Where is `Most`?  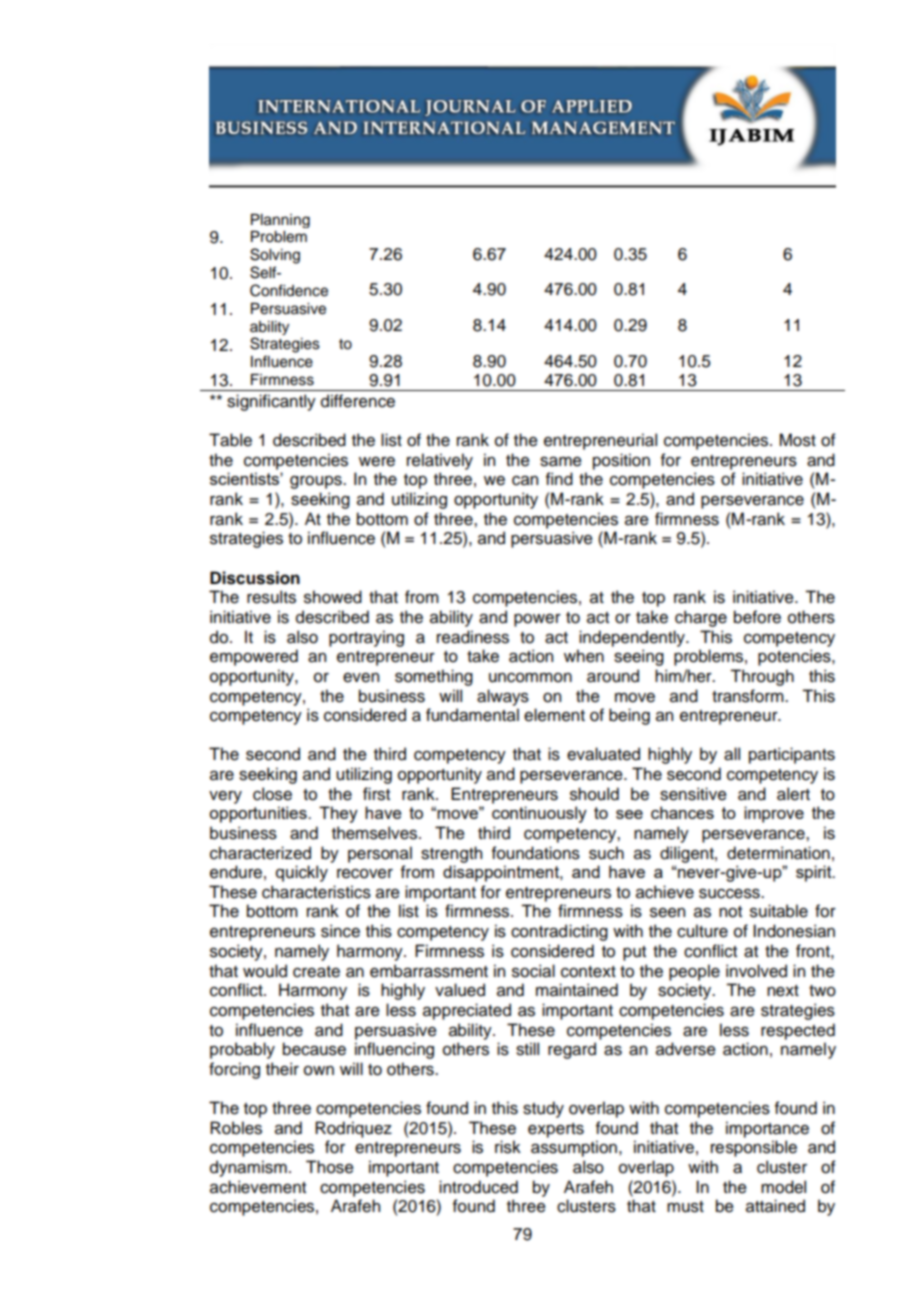 Most is located at coordinates (797, 440).
